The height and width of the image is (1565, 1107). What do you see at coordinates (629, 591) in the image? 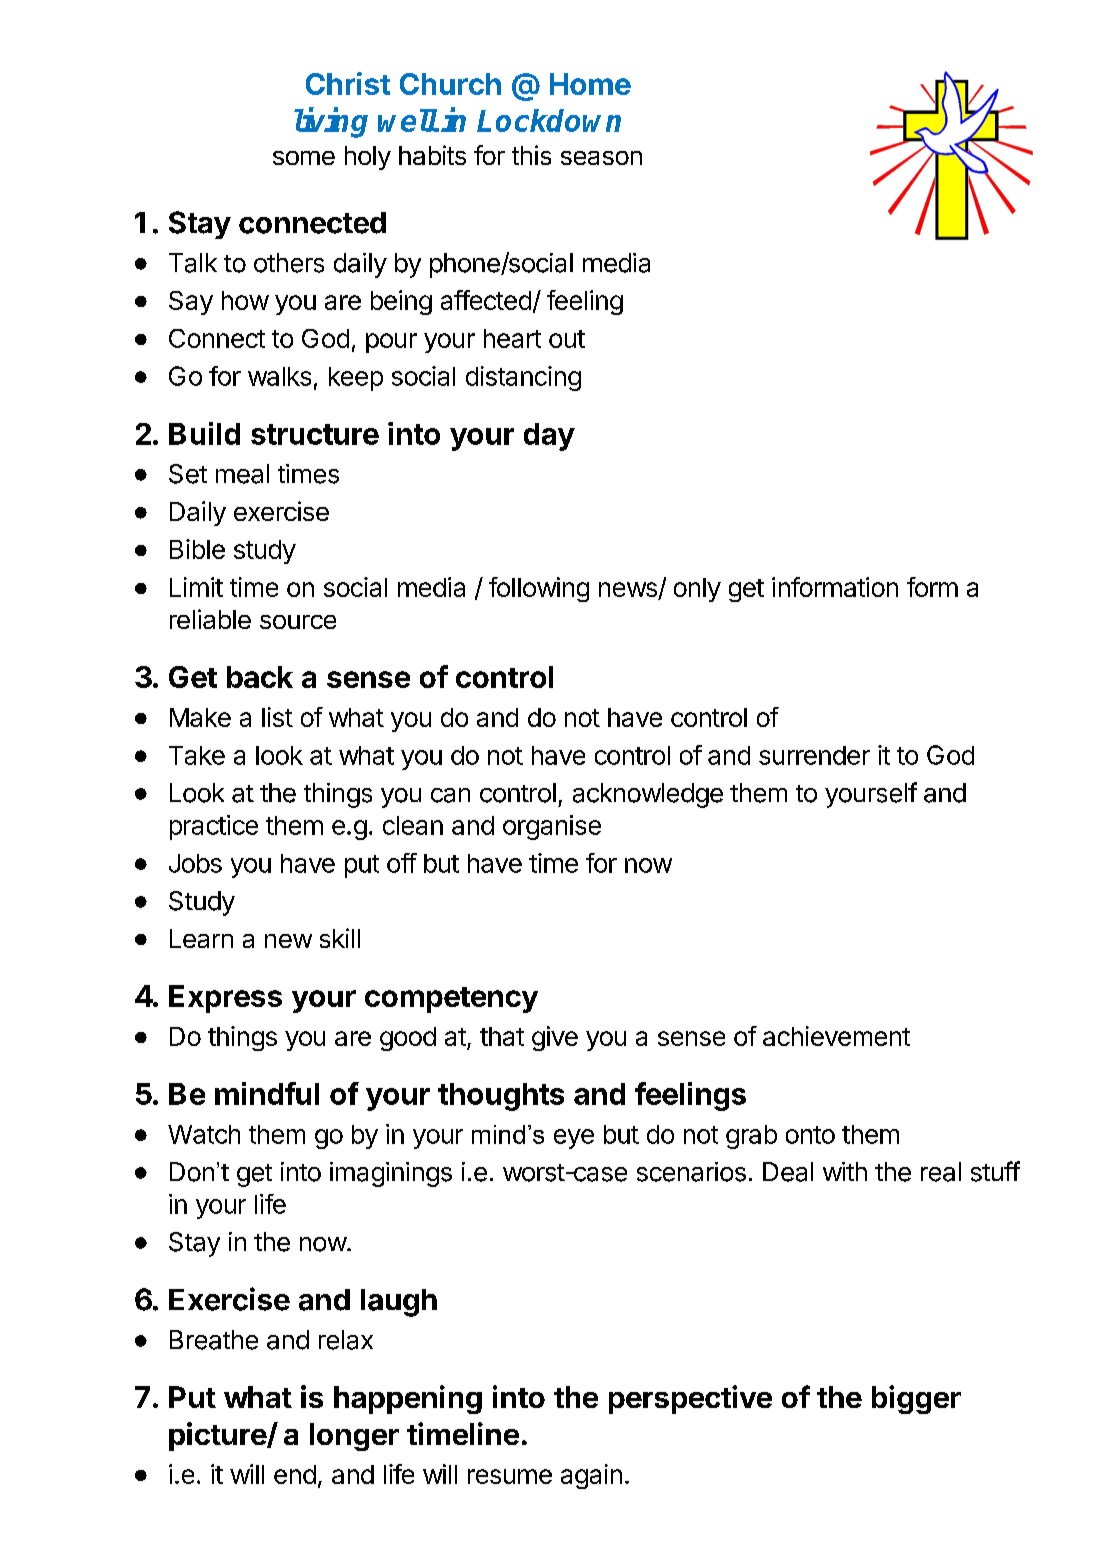
I see `news` at bounding box center [629, 591].
